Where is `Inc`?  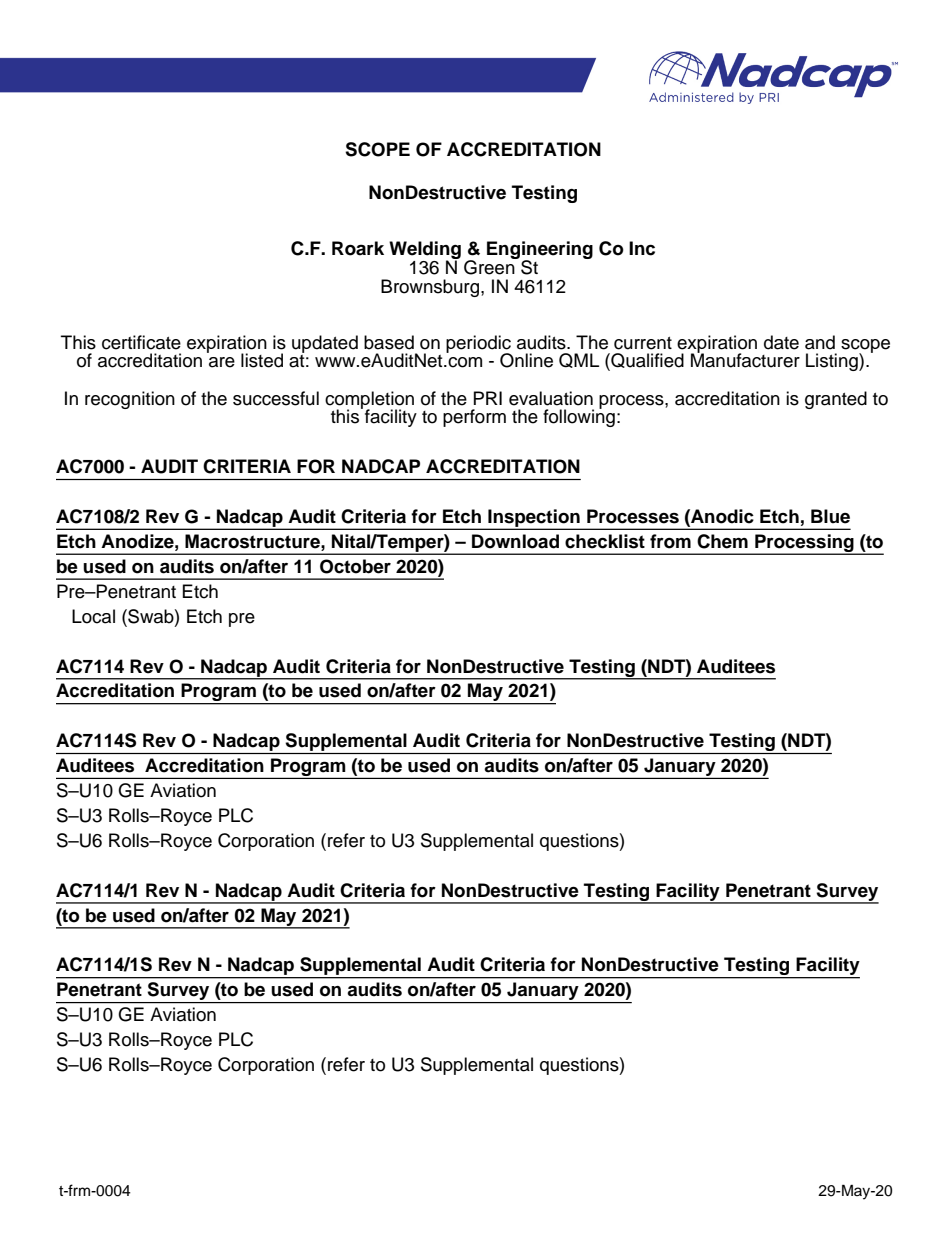 Inc is located at coordinates (642, 248).
